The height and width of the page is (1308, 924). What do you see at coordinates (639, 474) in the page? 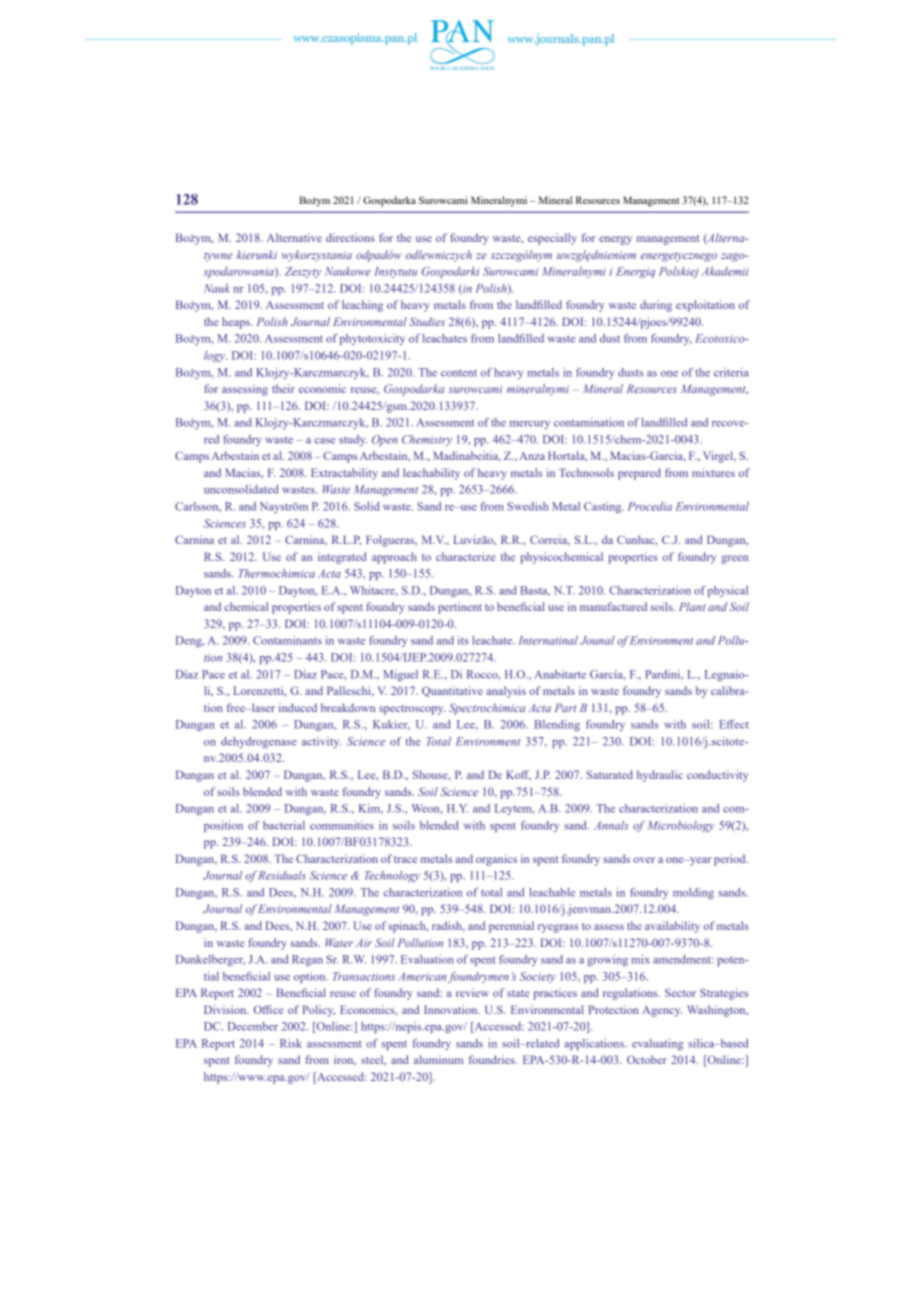
I see `prepared` at bounding box center [639, 474].
